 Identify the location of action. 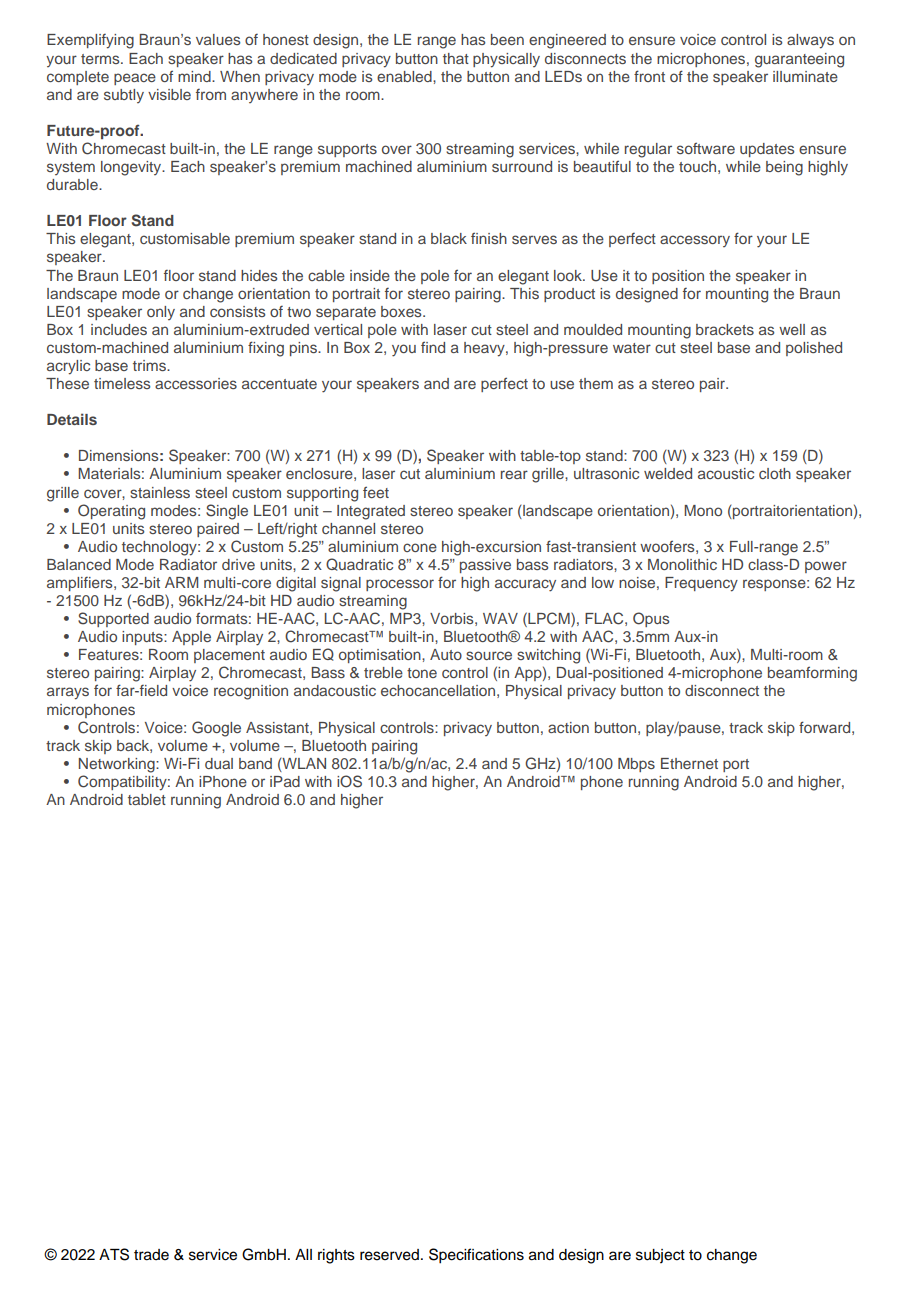
(568, 727).
